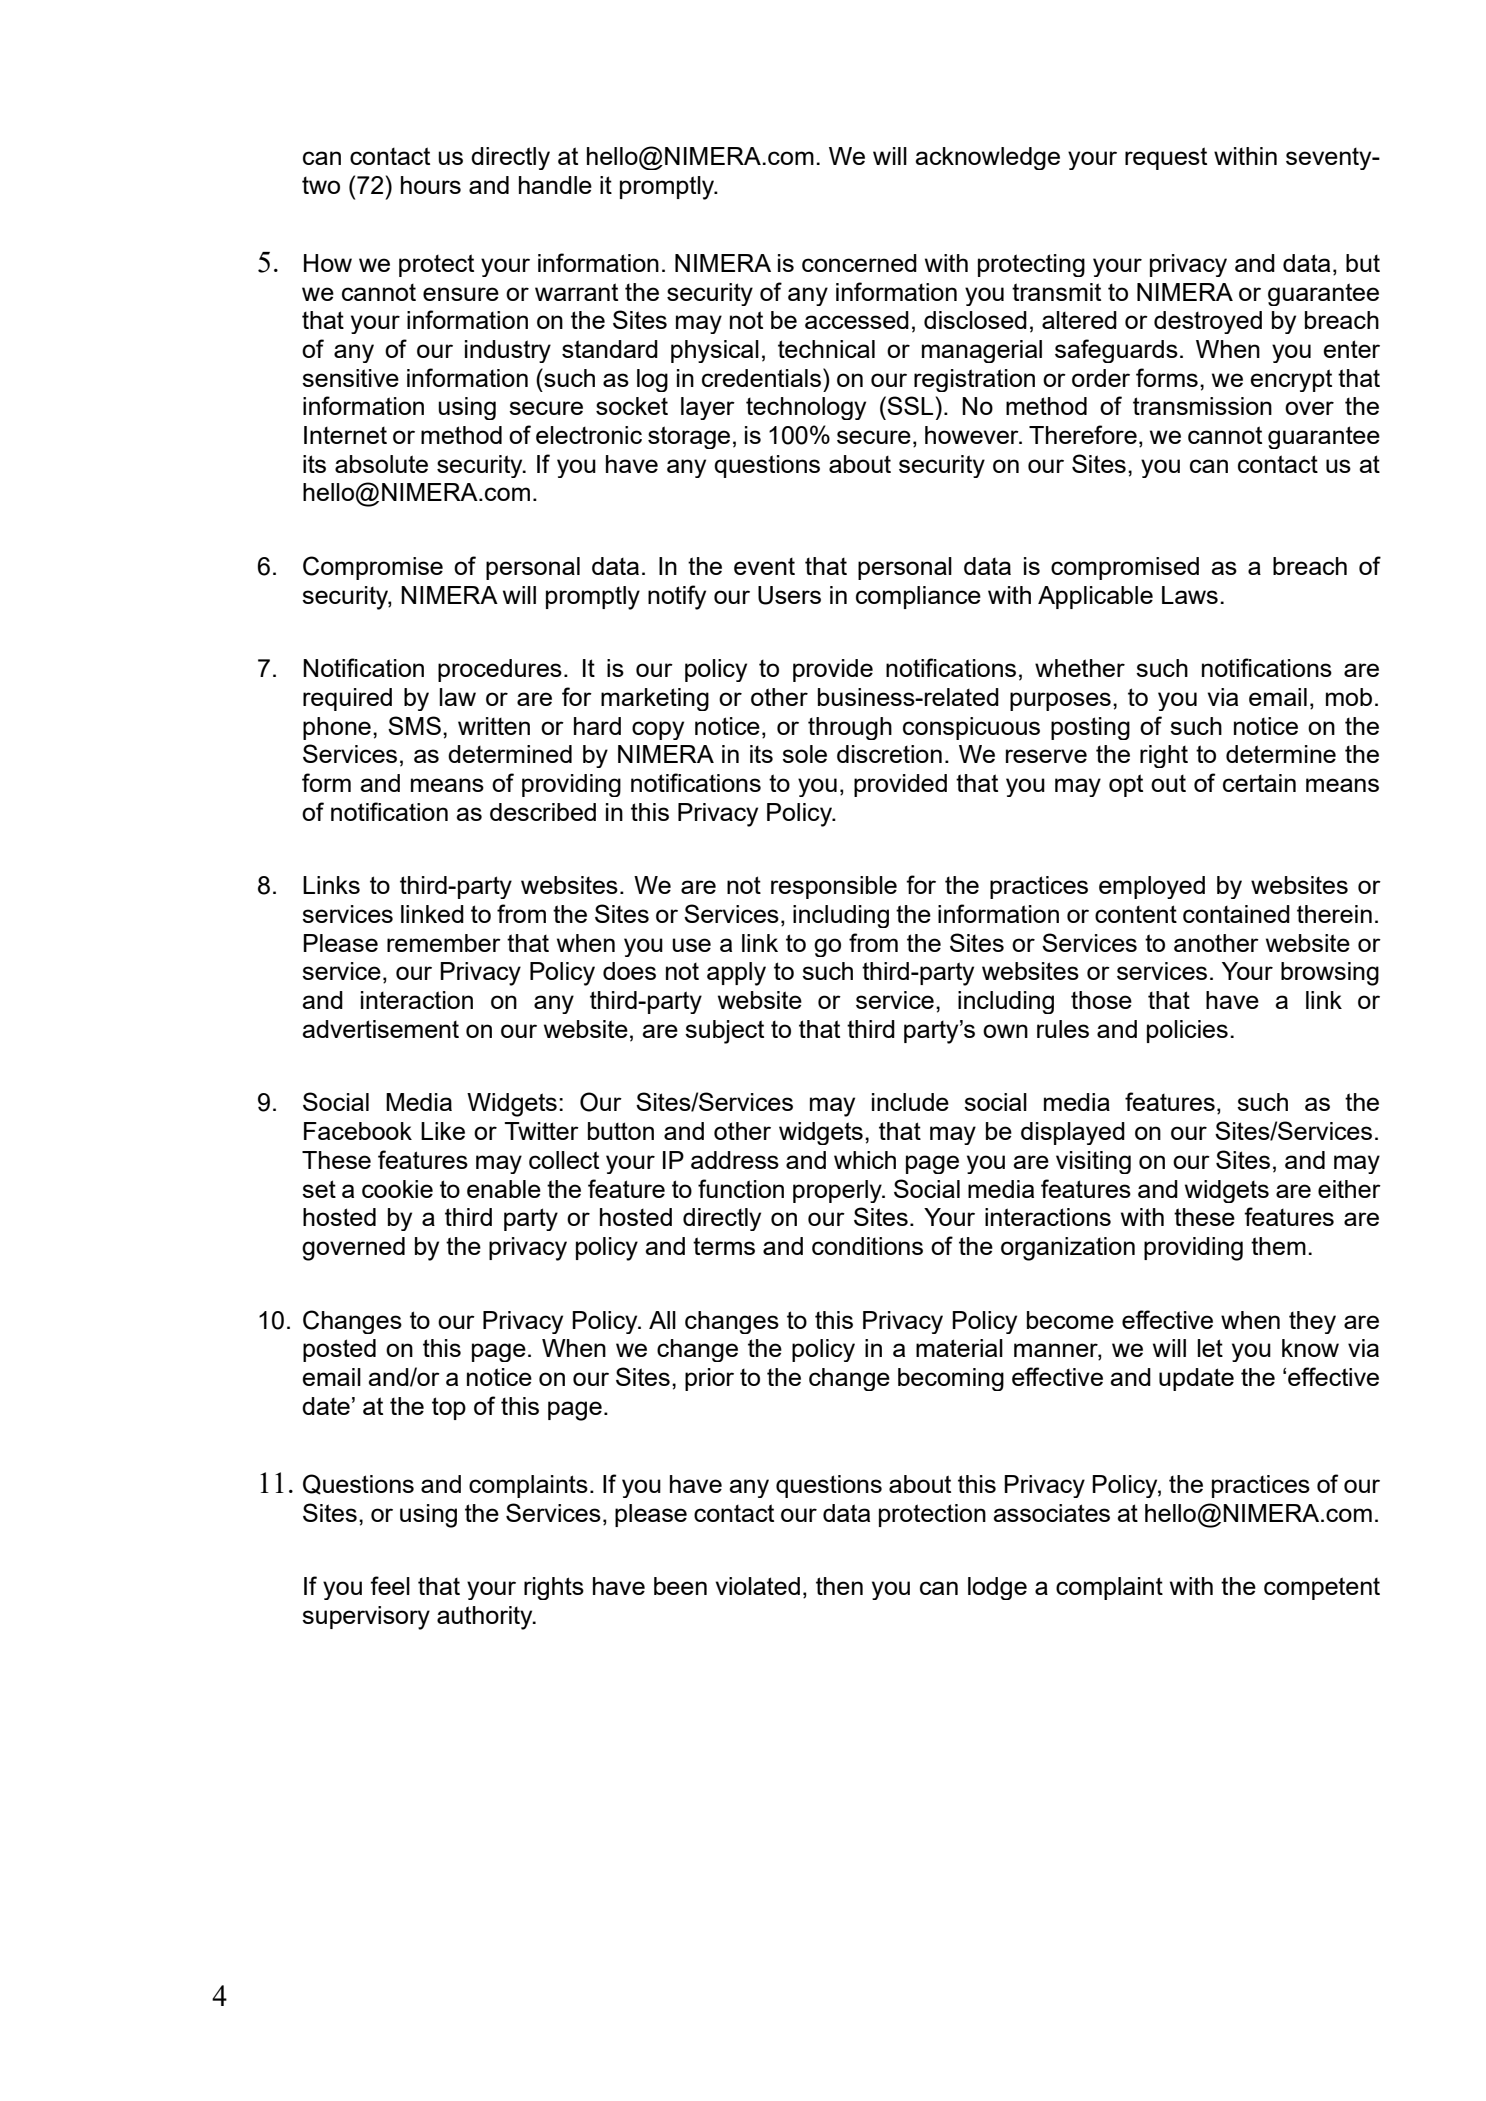  What do you see at coordinates (1166, 158) in the screenshot?
I see `request` at bounding box center [1166, 158].
